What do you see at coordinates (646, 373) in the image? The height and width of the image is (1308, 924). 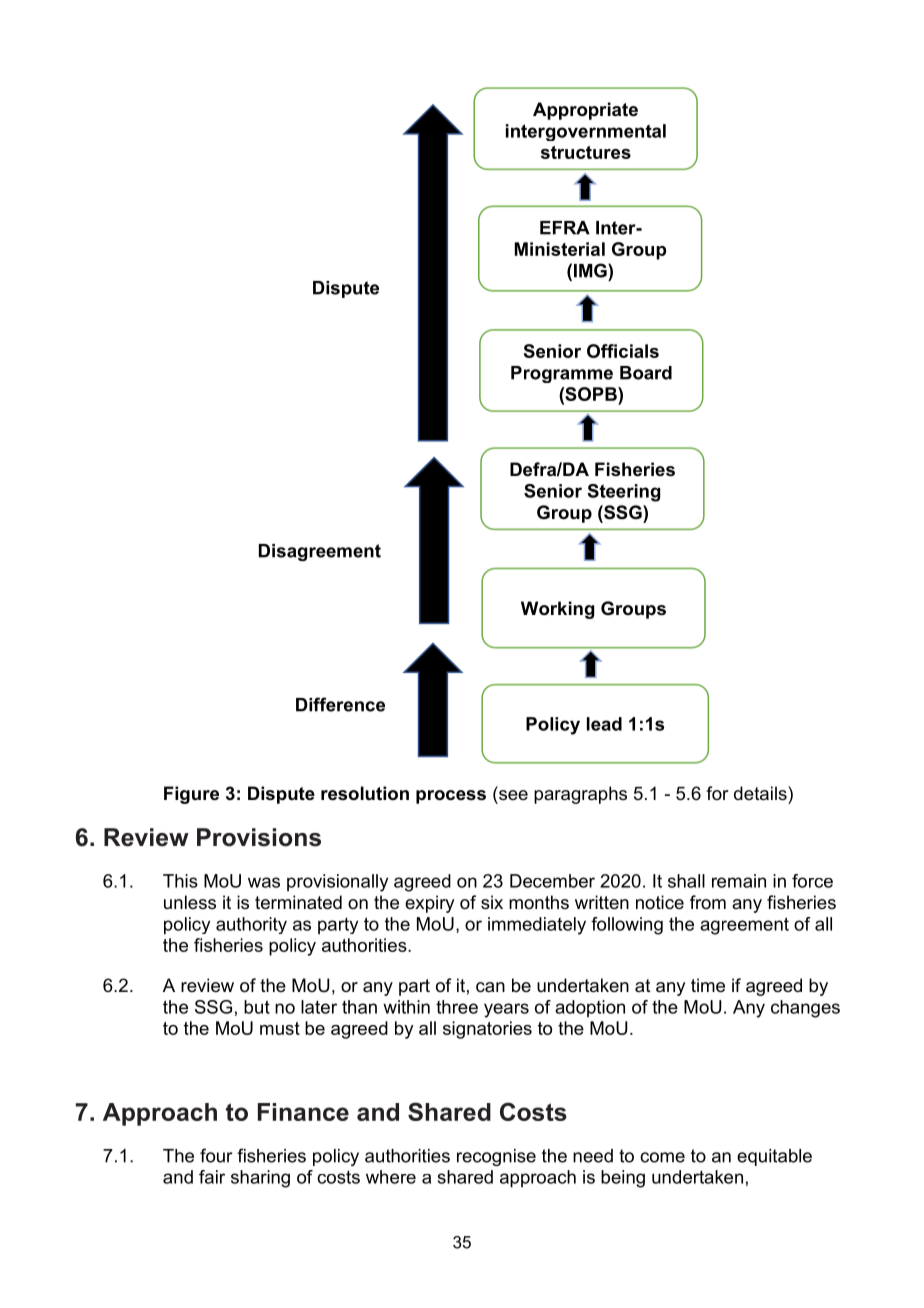 I see `Board` at bounding box center [646, 373].
